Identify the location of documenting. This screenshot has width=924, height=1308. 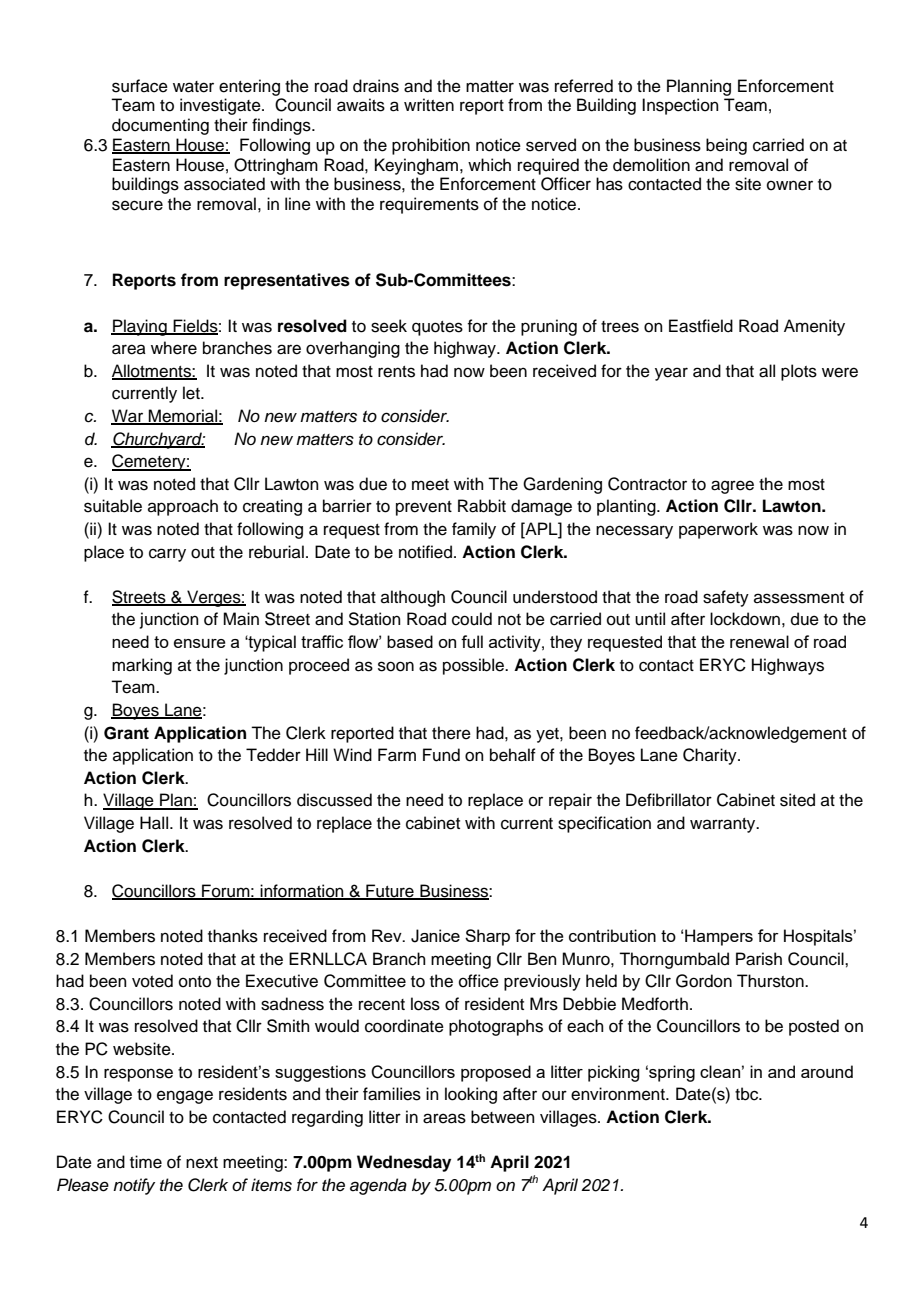
(160, 126).
